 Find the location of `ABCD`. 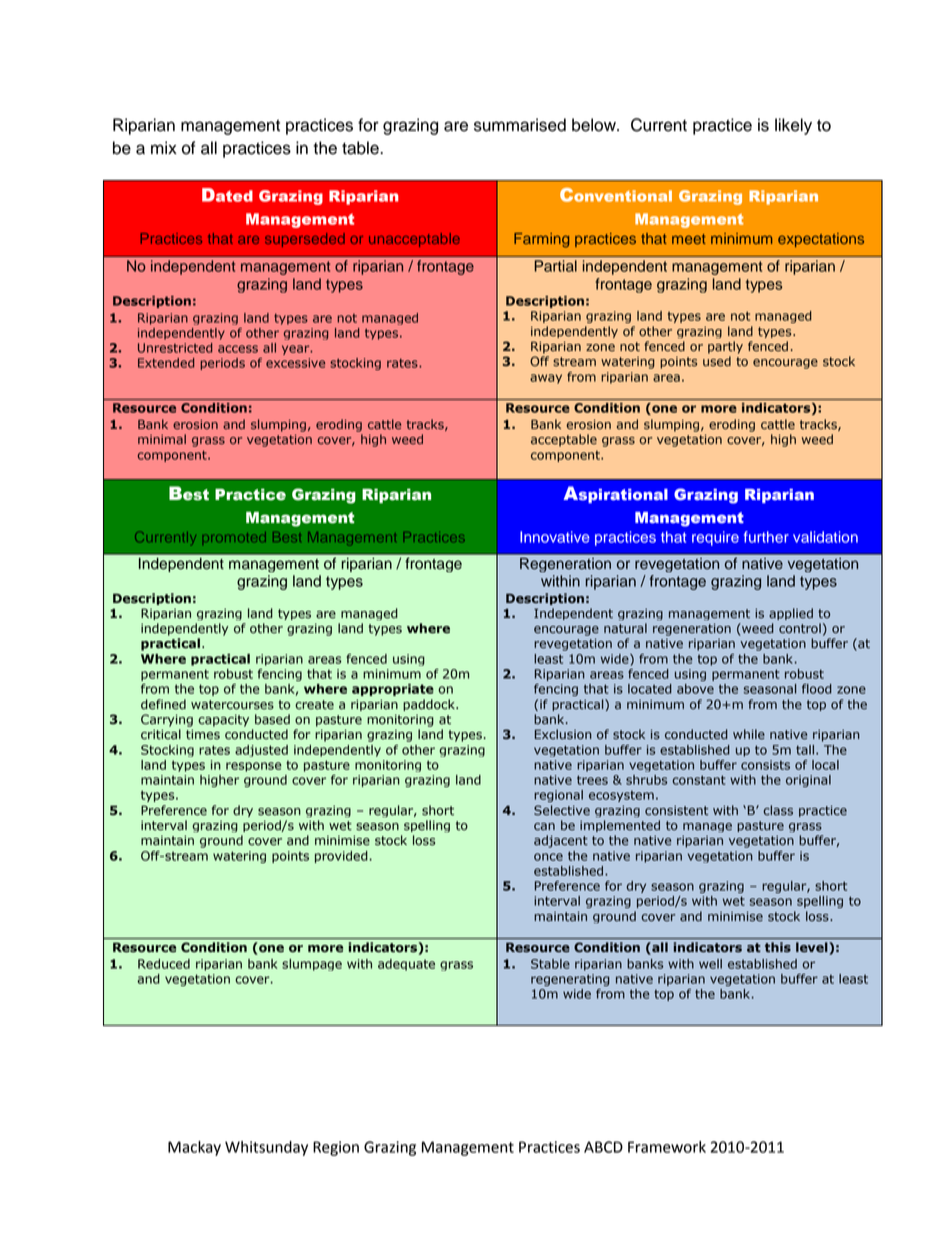

ABCD is located at coordinates (603, 1147).
